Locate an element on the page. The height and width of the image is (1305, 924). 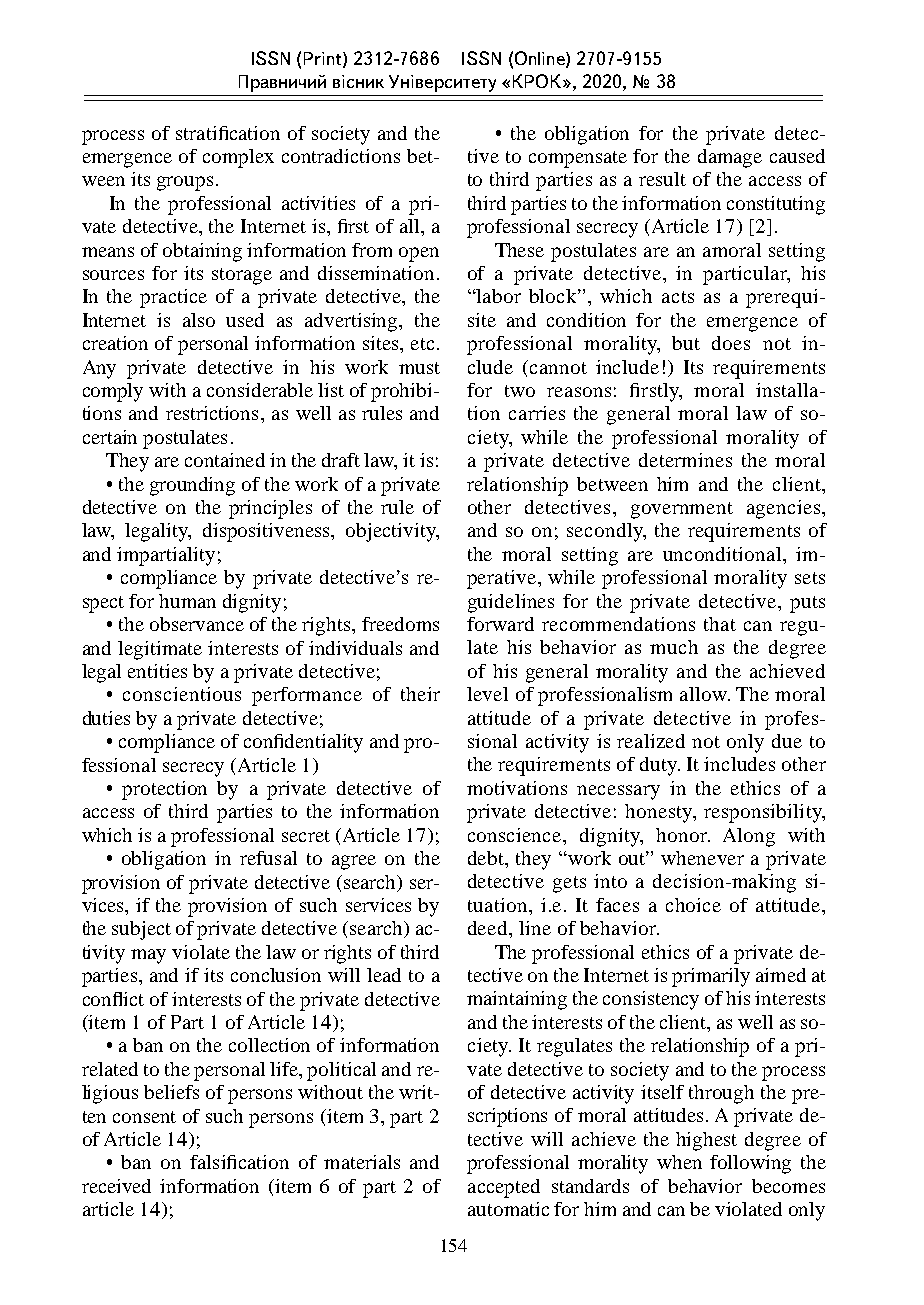
forward is located at coordinates (500, 624).
